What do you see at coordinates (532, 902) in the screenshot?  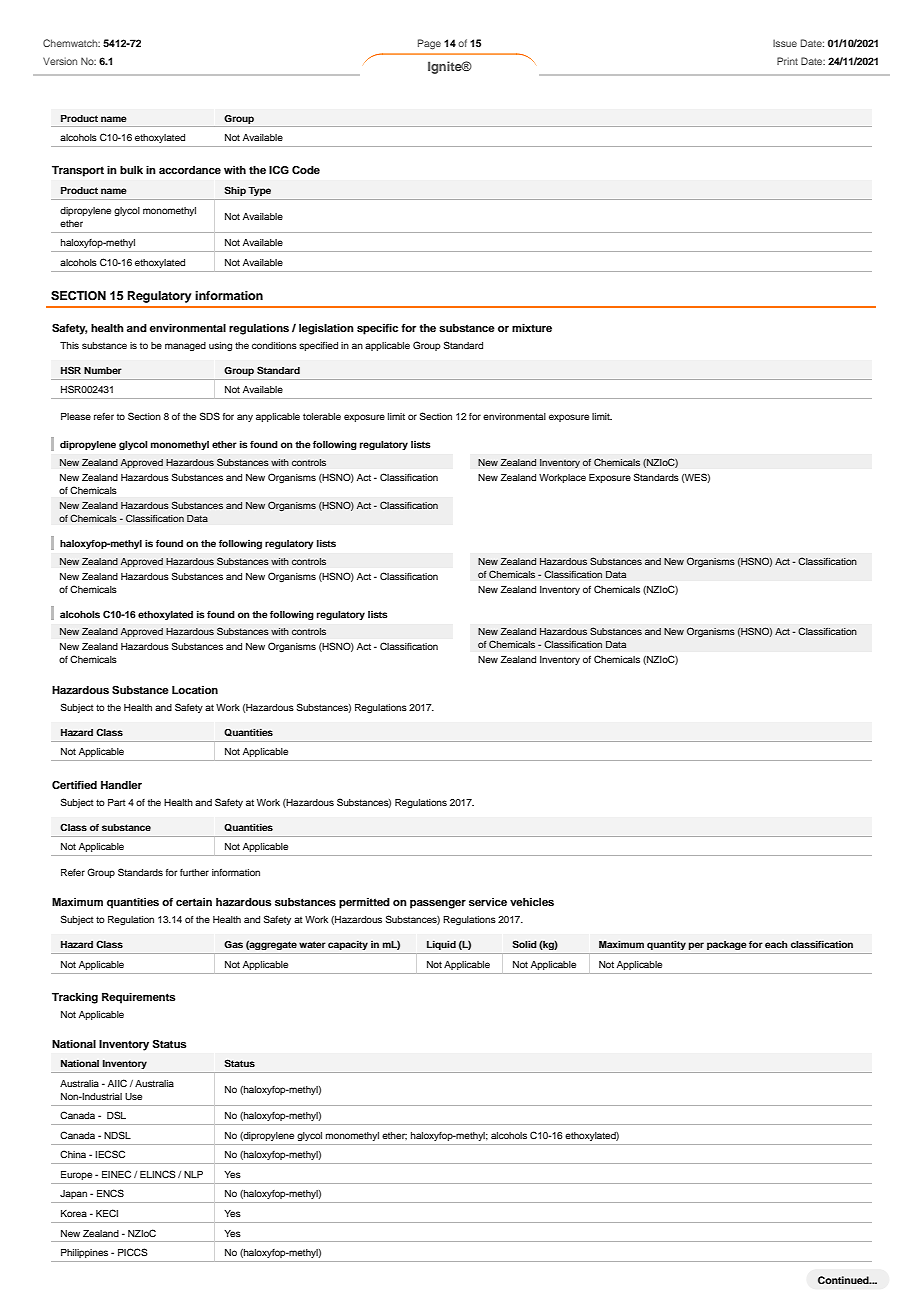 I see `vehicles` at bounding box center [532, 902].
